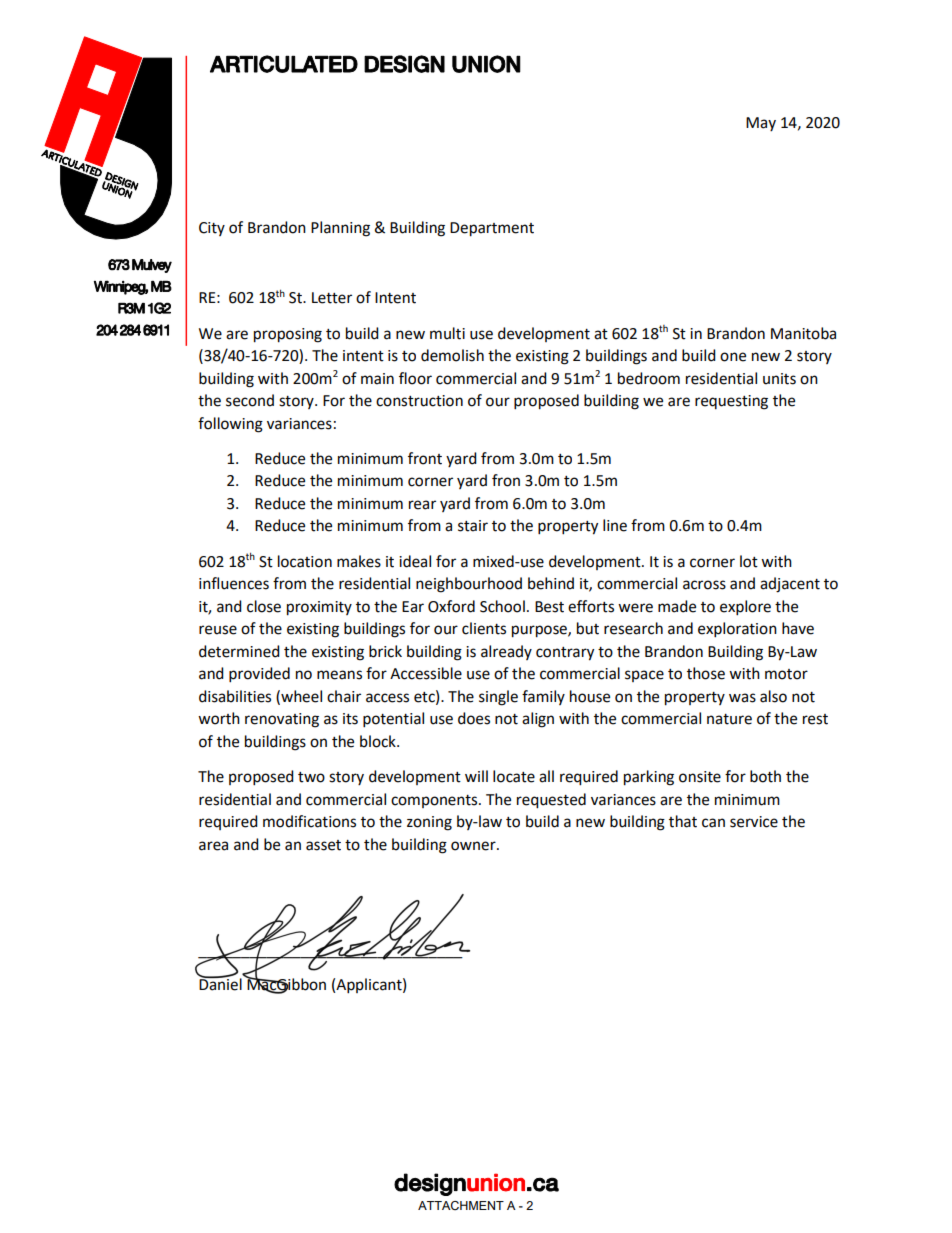 This screenshot has width=952, height=1233. Describe the element at coordinates (340, 229) in the screenshot. I see `Planning` at that location.
